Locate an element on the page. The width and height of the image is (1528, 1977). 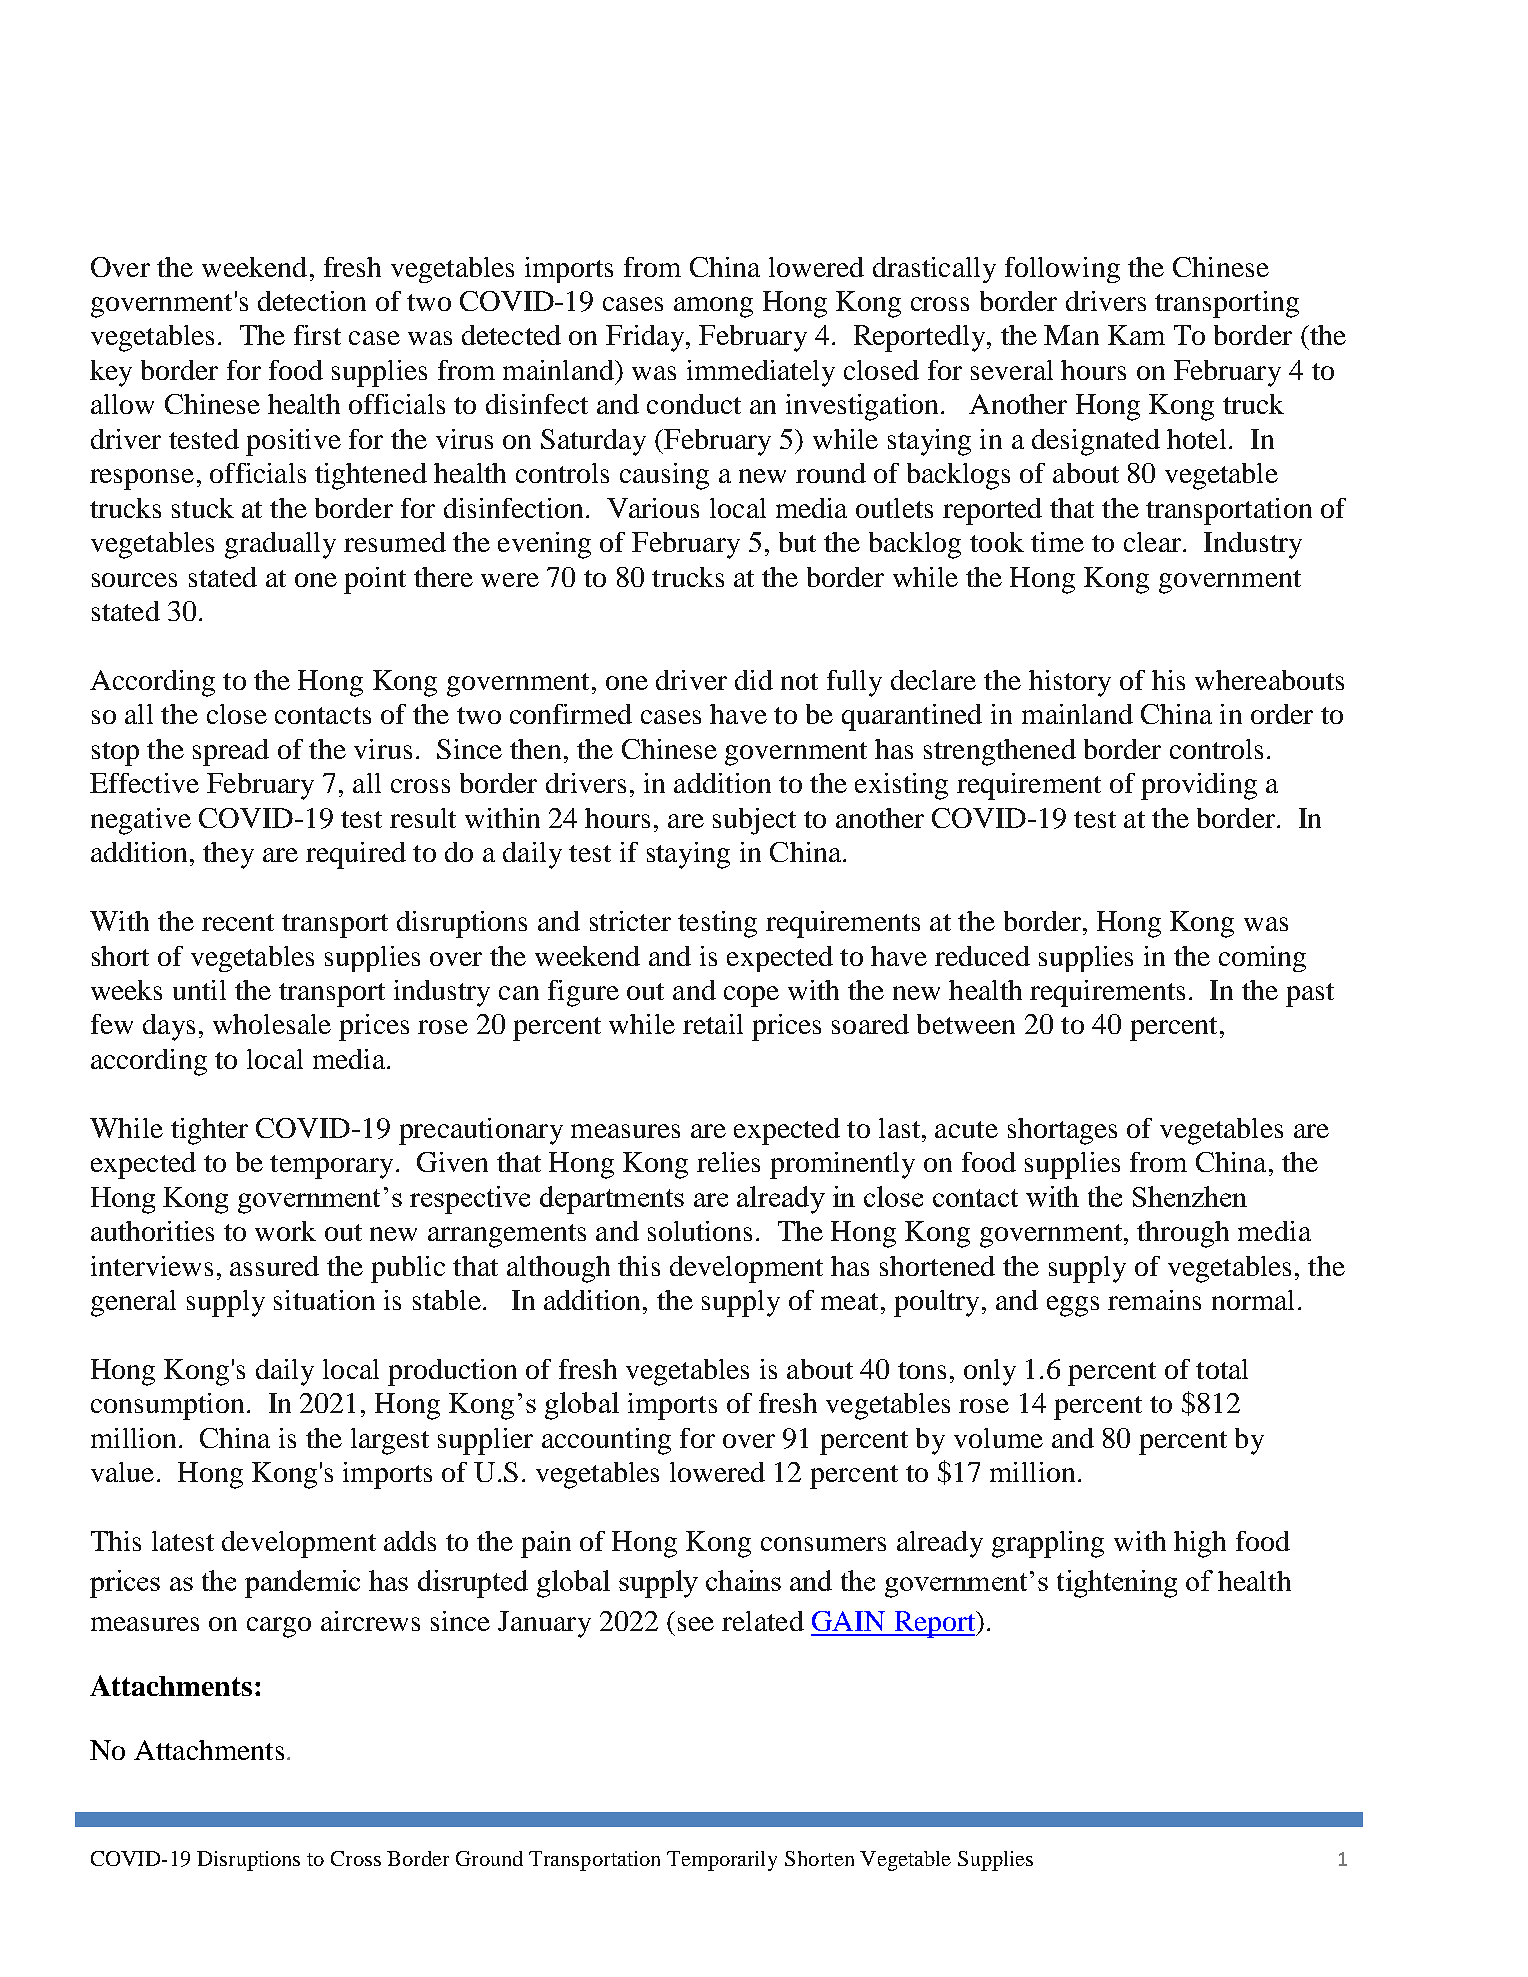
coming is located at coordinates (1262, 959).
